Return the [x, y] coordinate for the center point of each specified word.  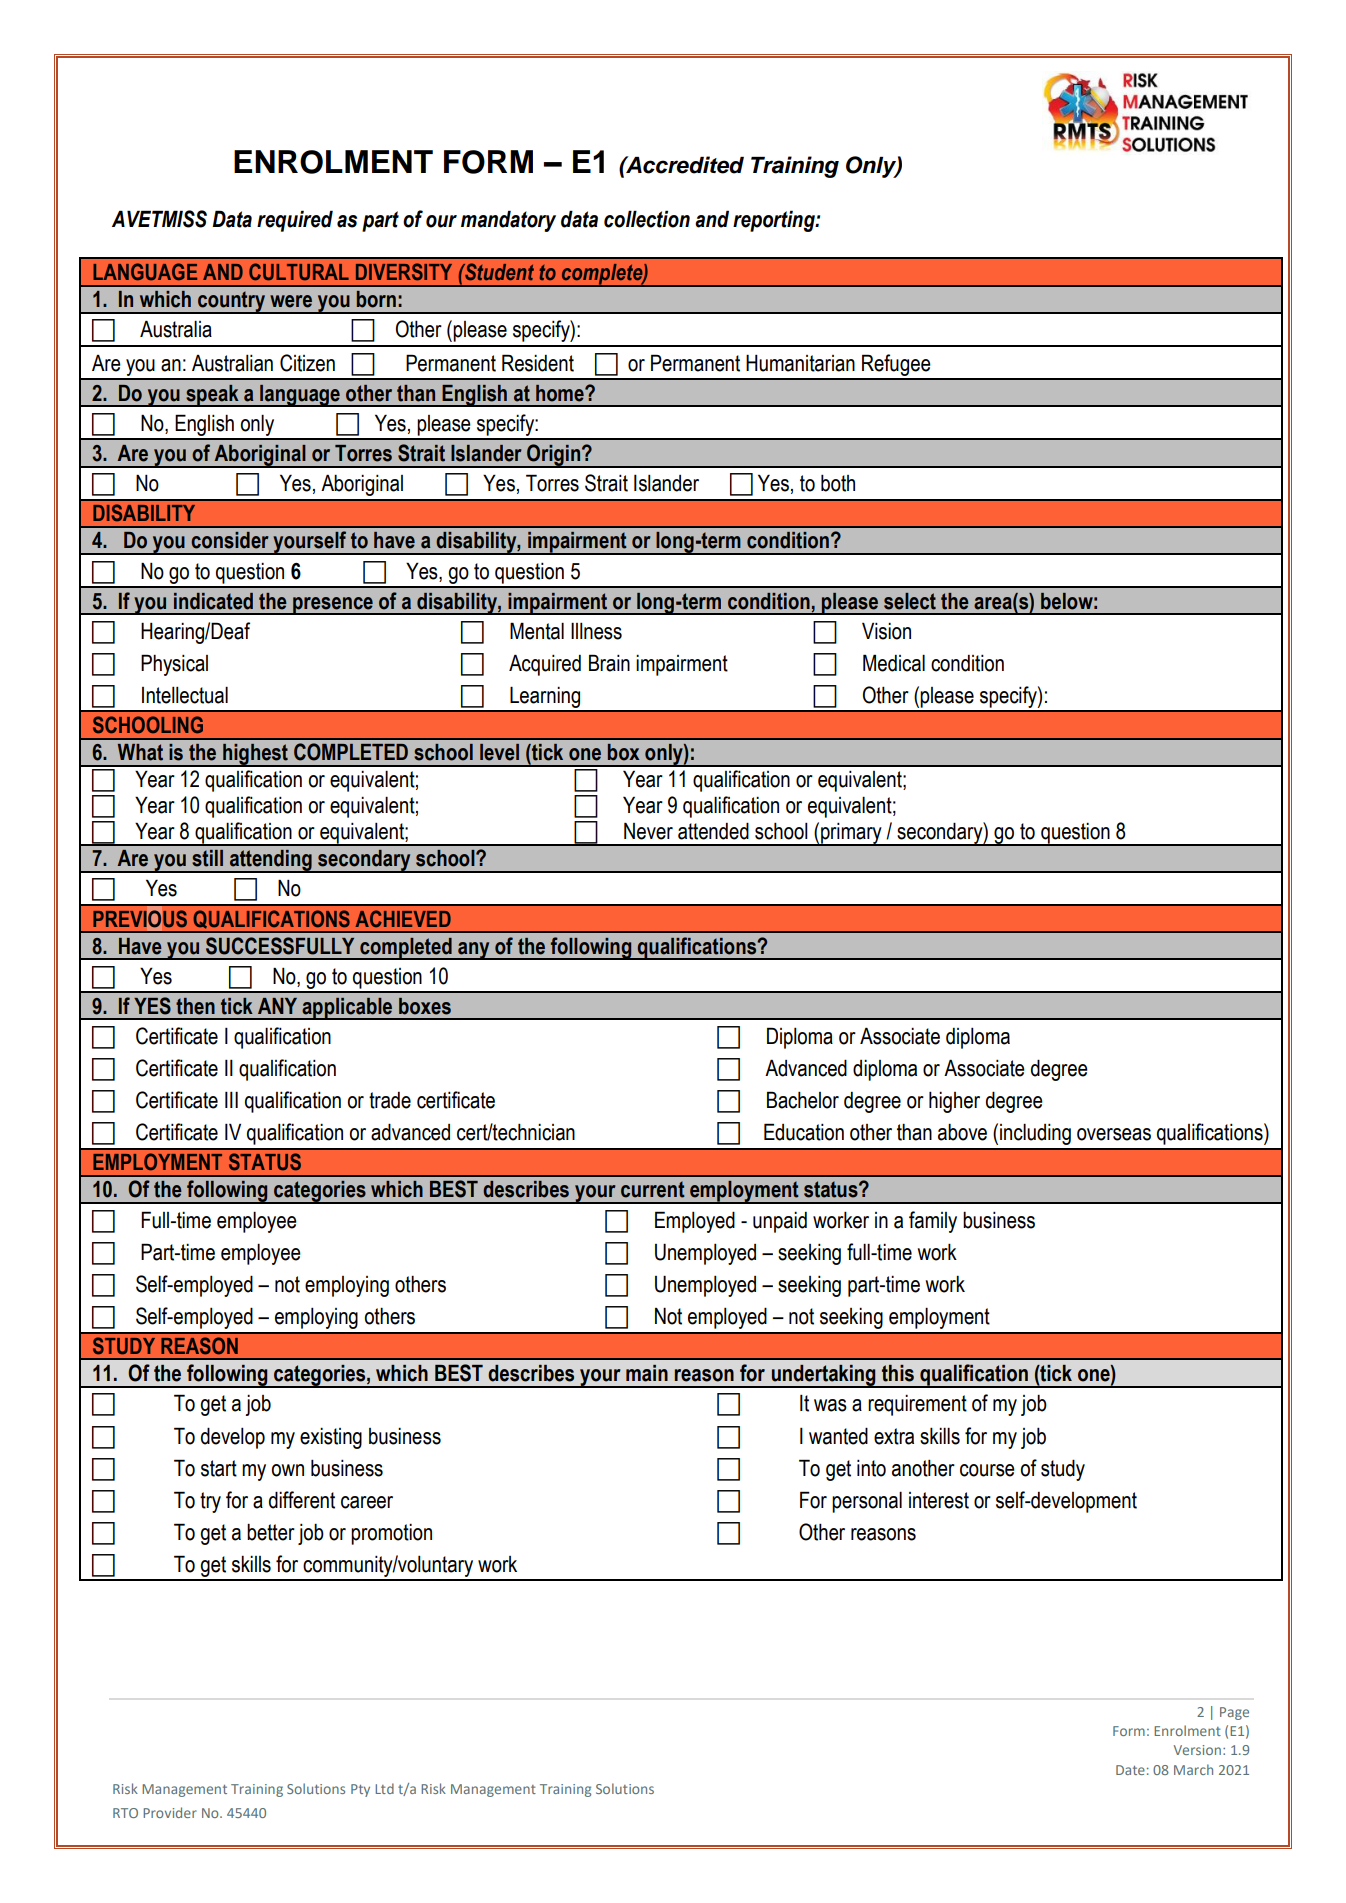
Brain [609, 663]
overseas [1114, 1134]
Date [1130, 1770]
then [195, 1006]
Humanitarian [800, 363]
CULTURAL [299, 272]
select [910, 601]
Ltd [384, 1788]
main [647, 1373]
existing [331, 1438]
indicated [213, 601]
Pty [360, 1790]
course [987, 1470]
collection [647, 219]
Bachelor [803, 1100]
